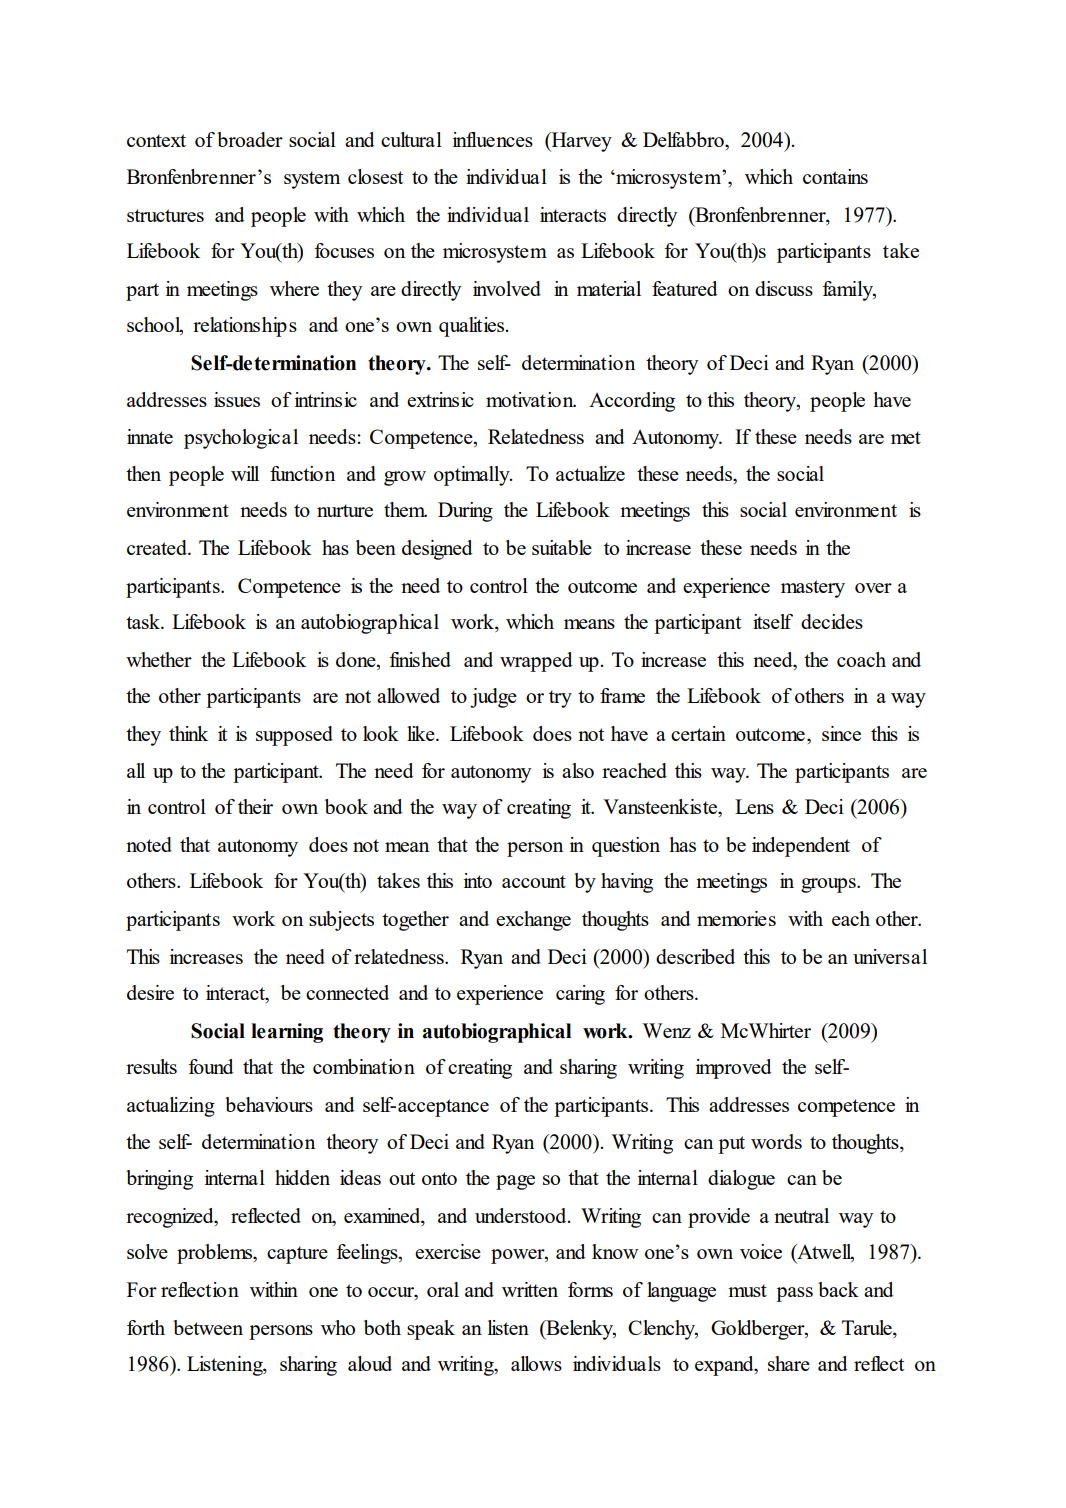  I want to click on broader, so click(250, 139).
